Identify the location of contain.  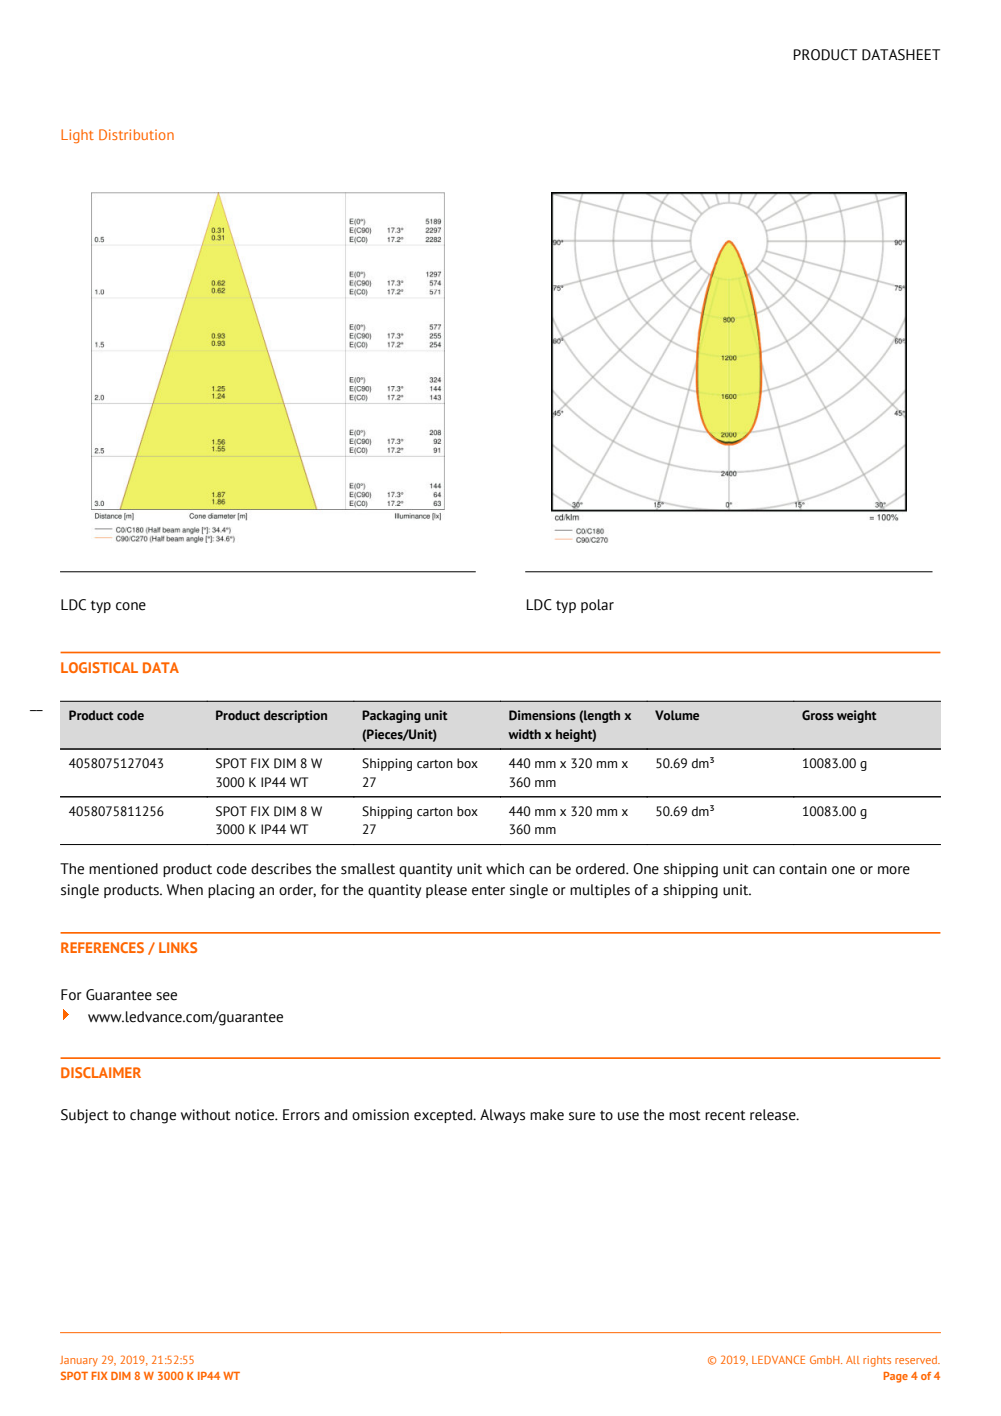
(803, 869).
